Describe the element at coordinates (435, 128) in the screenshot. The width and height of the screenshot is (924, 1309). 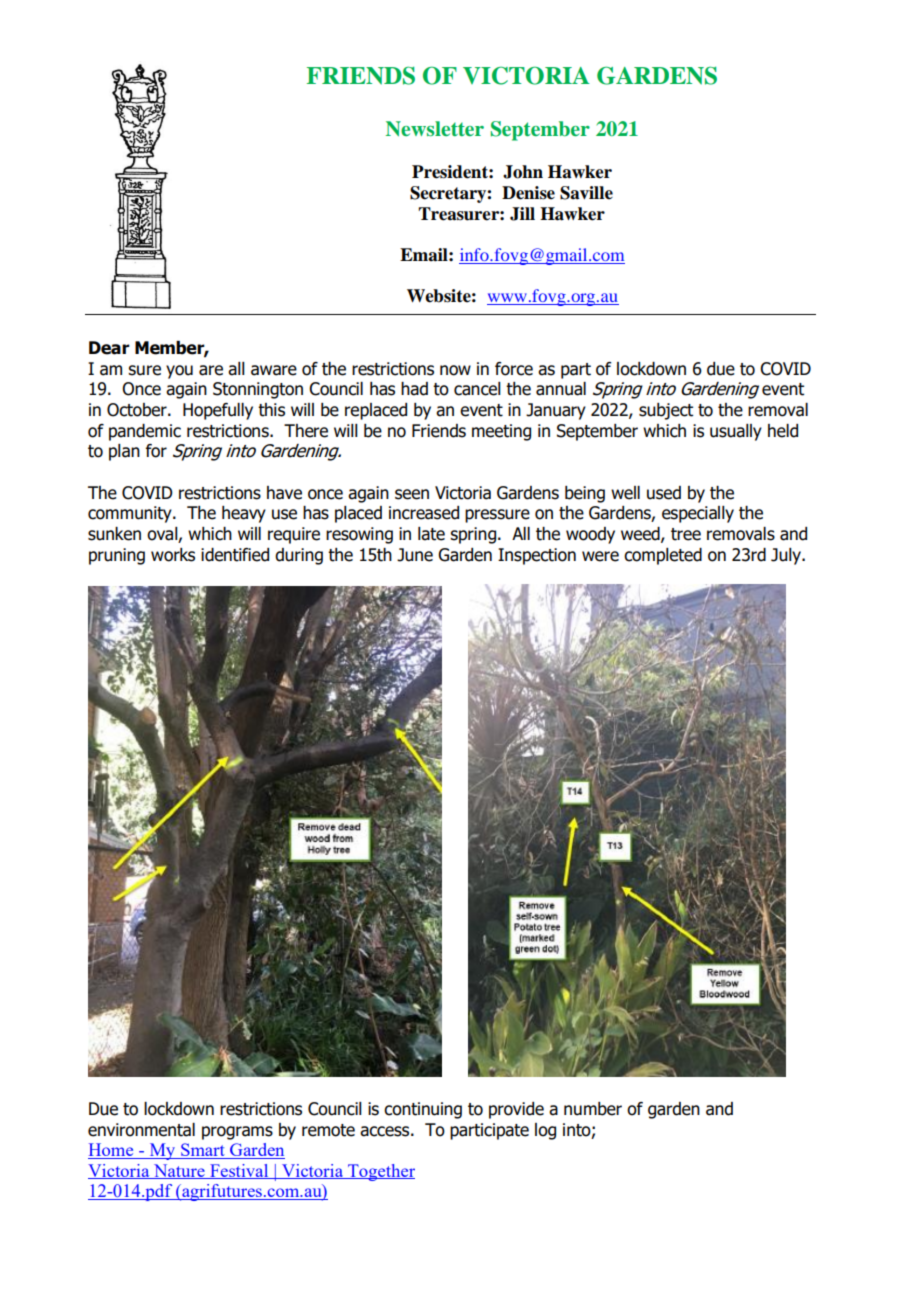
I see `Newsletter` at that location.
